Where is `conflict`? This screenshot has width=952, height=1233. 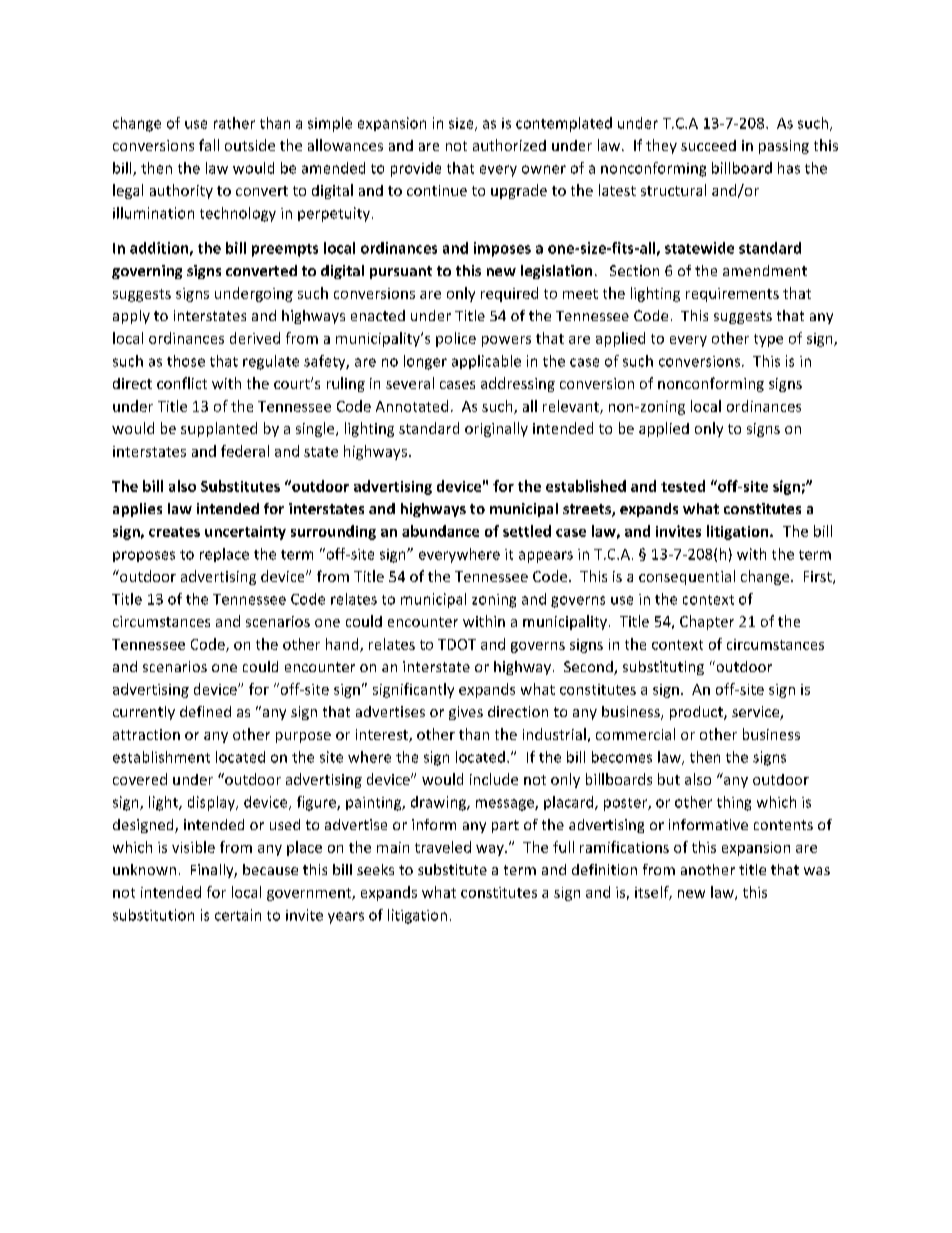
conflict is located at coordinates (182, 383).
